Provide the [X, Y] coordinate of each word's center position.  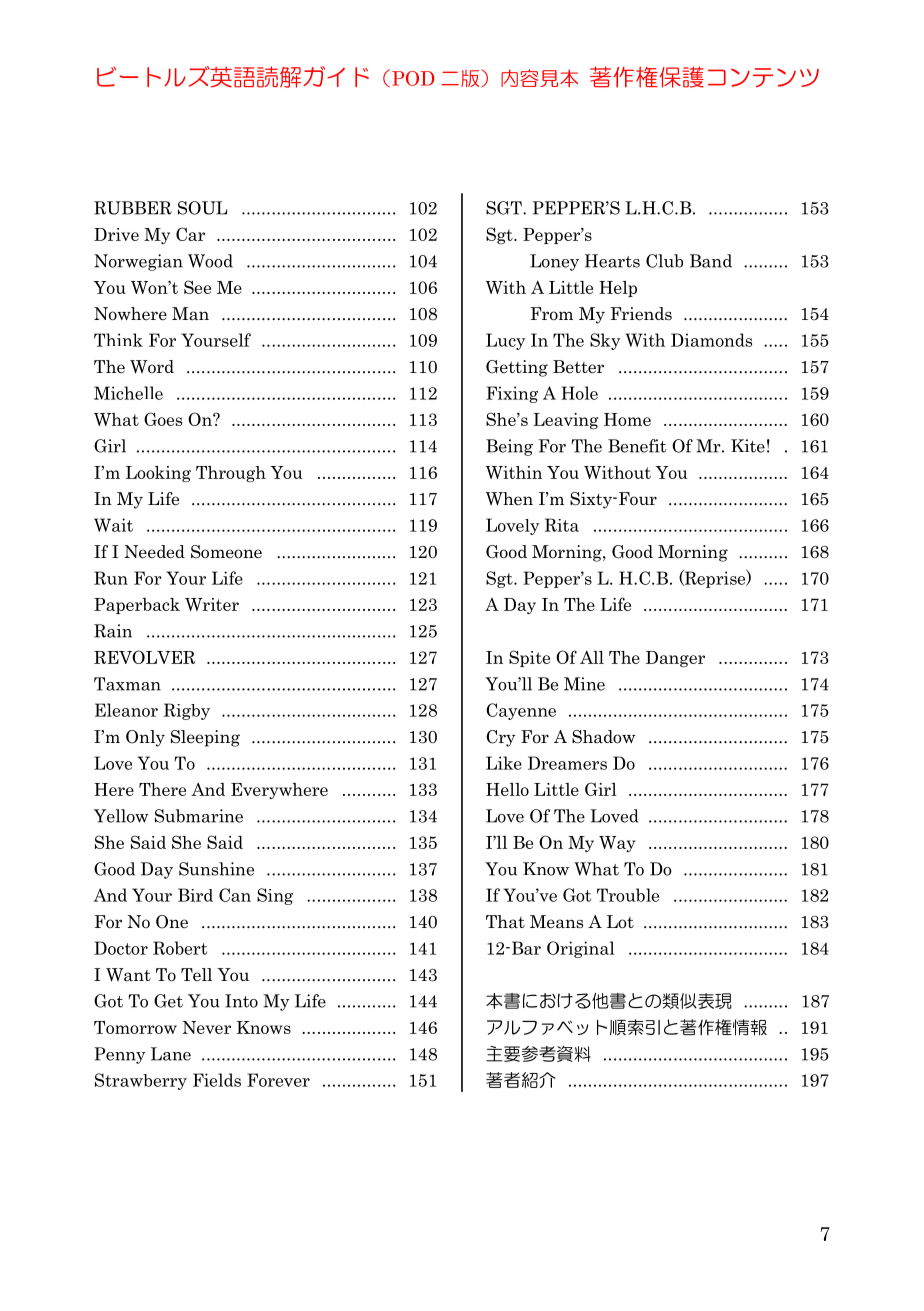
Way [617, 844]
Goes [163, 419]
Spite [529, 658]
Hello [507, 789]
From [551, 314]
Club [664, 261]
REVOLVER [144, 657]
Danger [675, 659]
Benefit [637, 446]
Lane [171, 1054]
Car [190, 234]
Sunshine [216, 869]
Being [509, 447]
